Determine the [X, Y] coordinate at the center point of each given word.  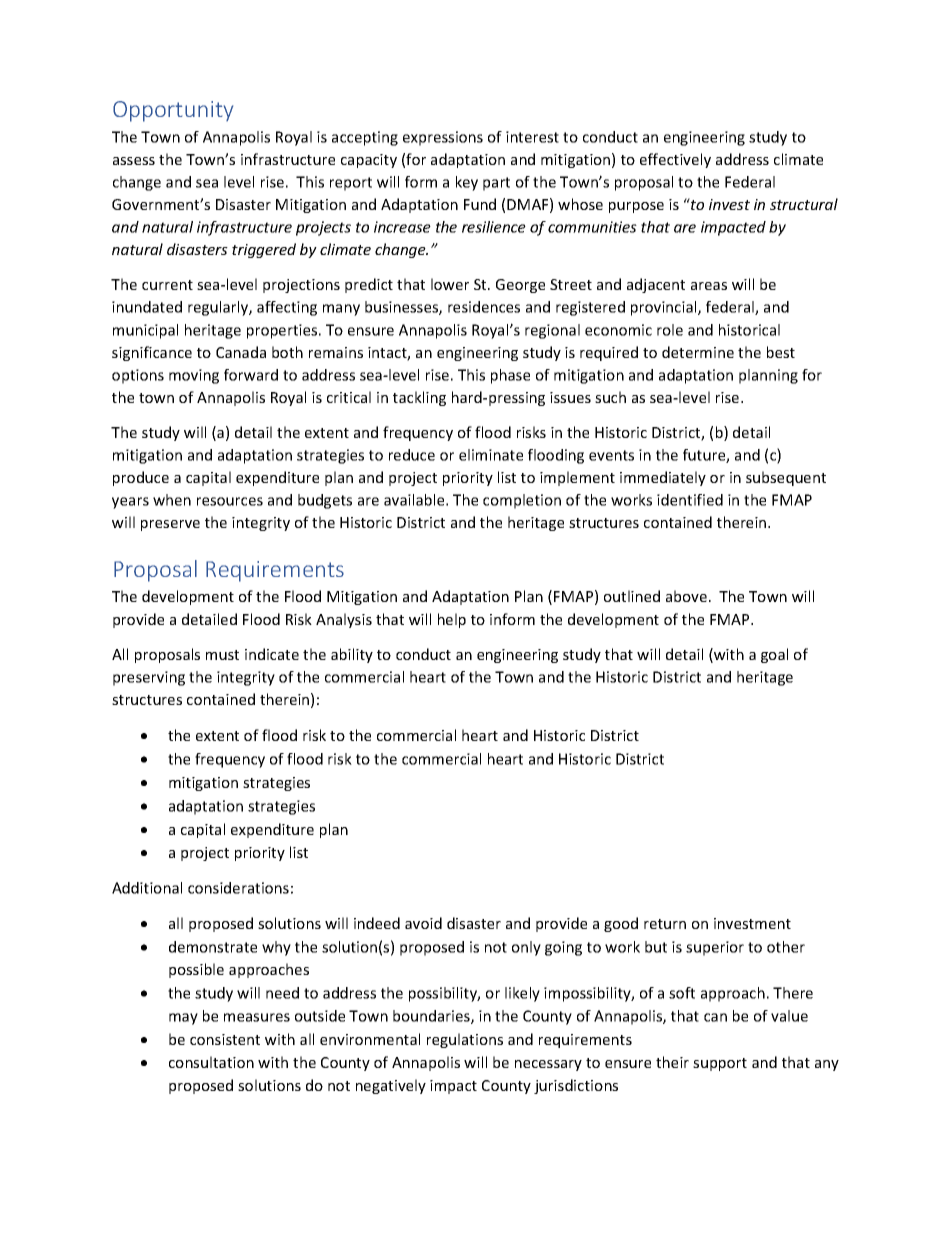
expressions [443, 138]
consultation [211, 1062]
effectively [675, 160]
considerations [238, 888]
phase [510, 376]
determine [698, 352]
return [665, 924]
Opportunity [173, 111]
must [222, 655]
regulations [465, 1040]
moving [194, 376]
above [686, 596]
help [452, 620]
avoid [423, 923]
